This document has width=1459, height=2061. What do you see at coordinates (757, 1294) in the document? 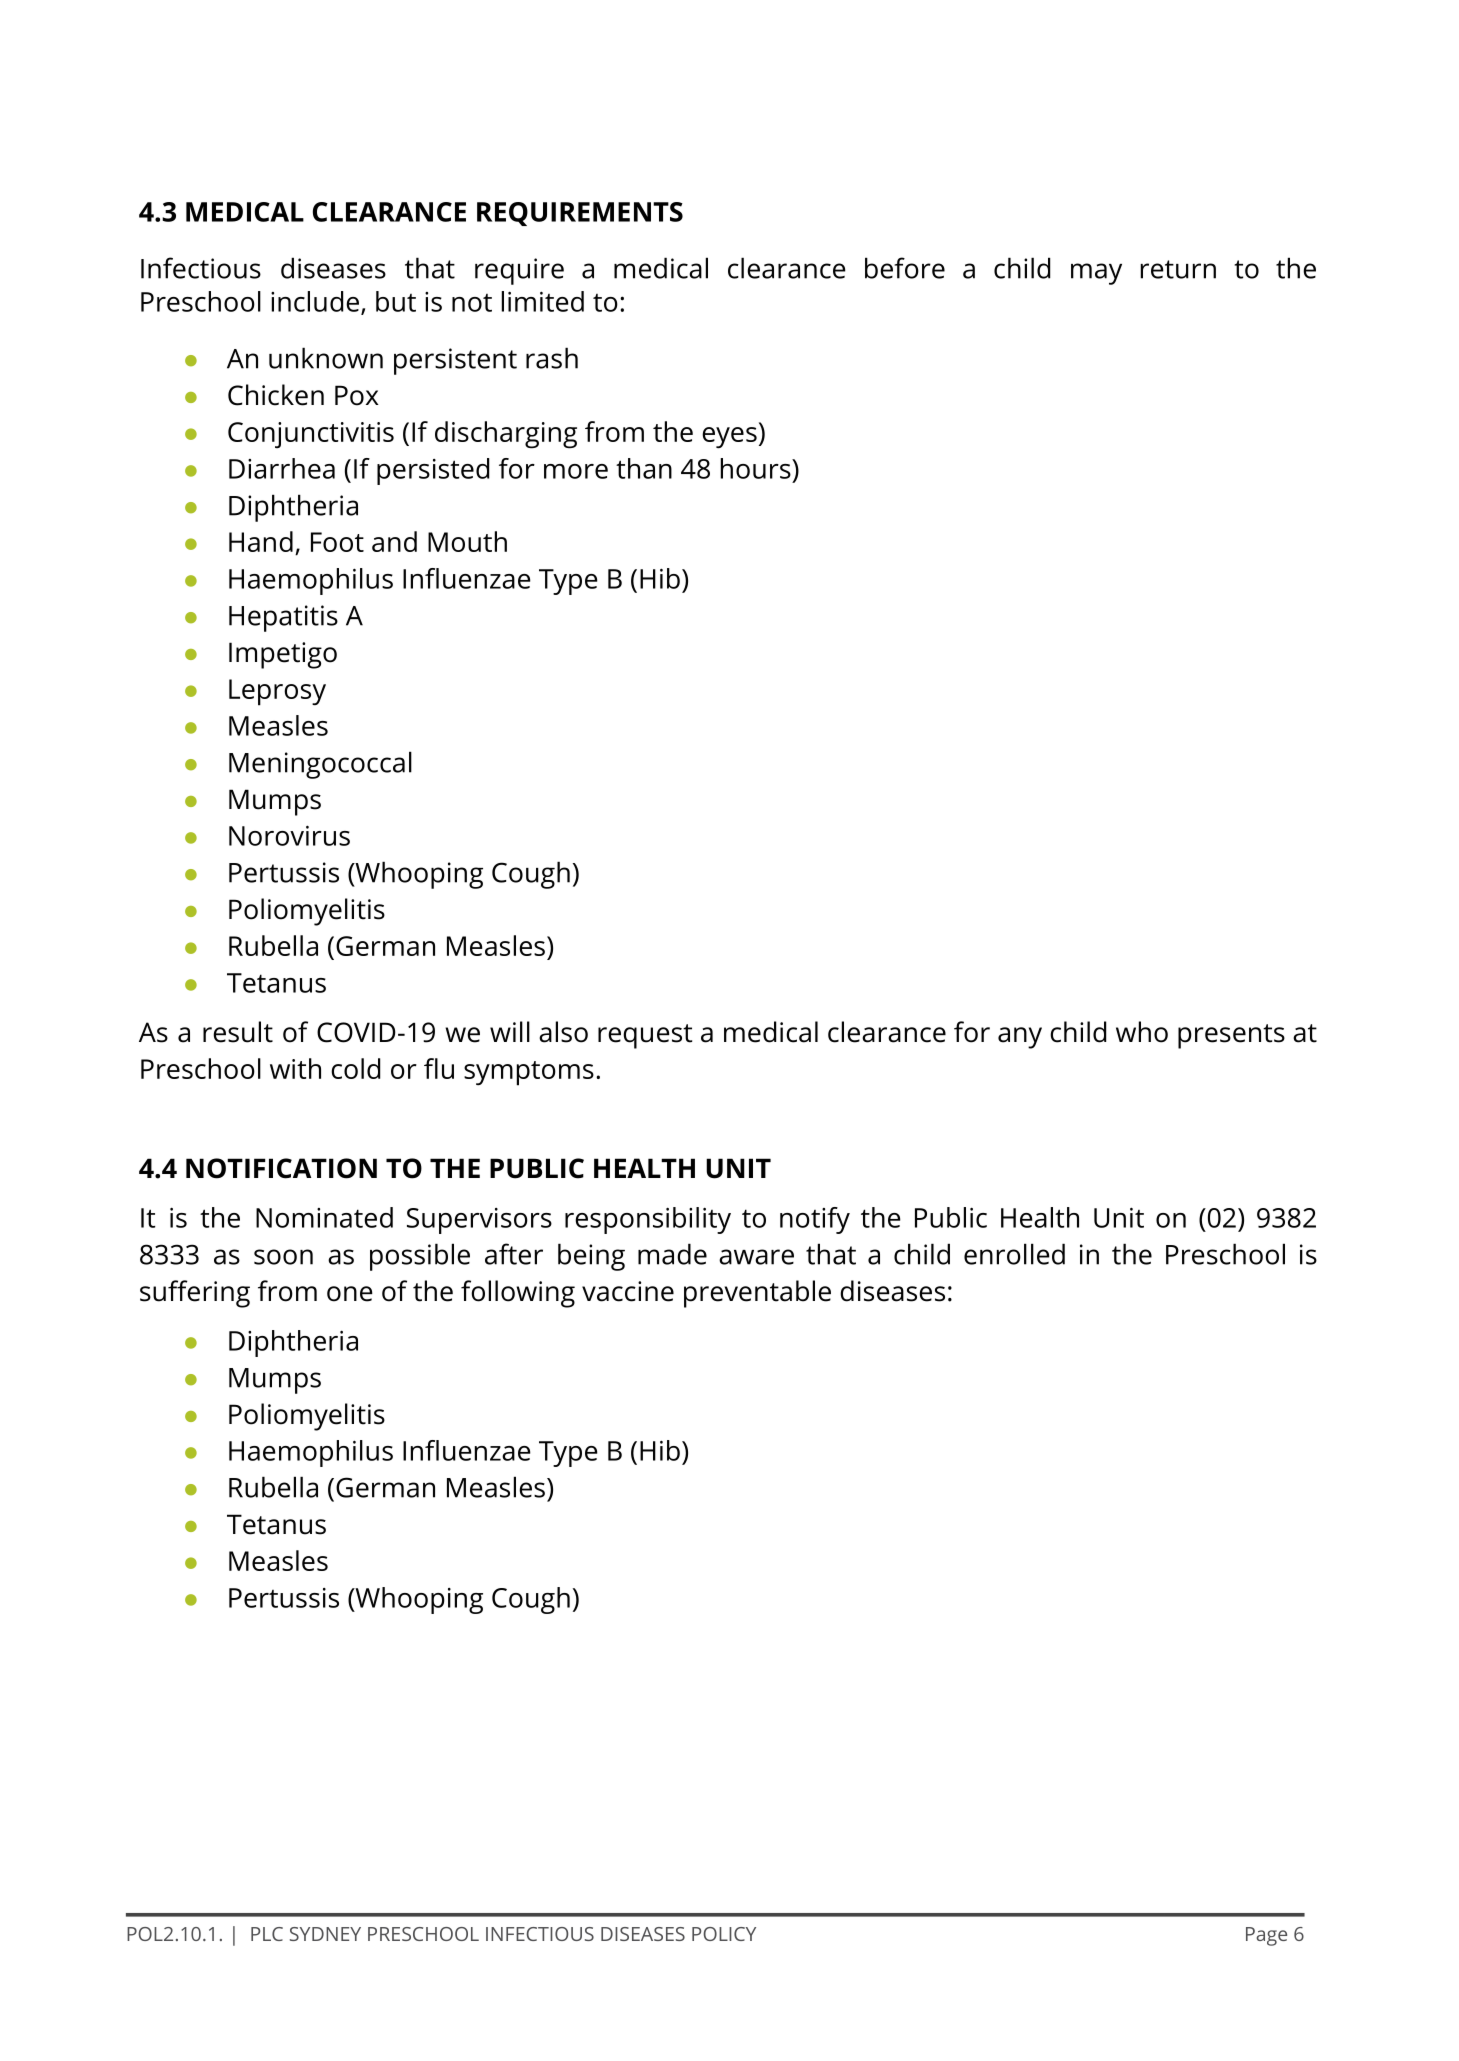
I see `preventable` at bounding box center [757, 1294].
